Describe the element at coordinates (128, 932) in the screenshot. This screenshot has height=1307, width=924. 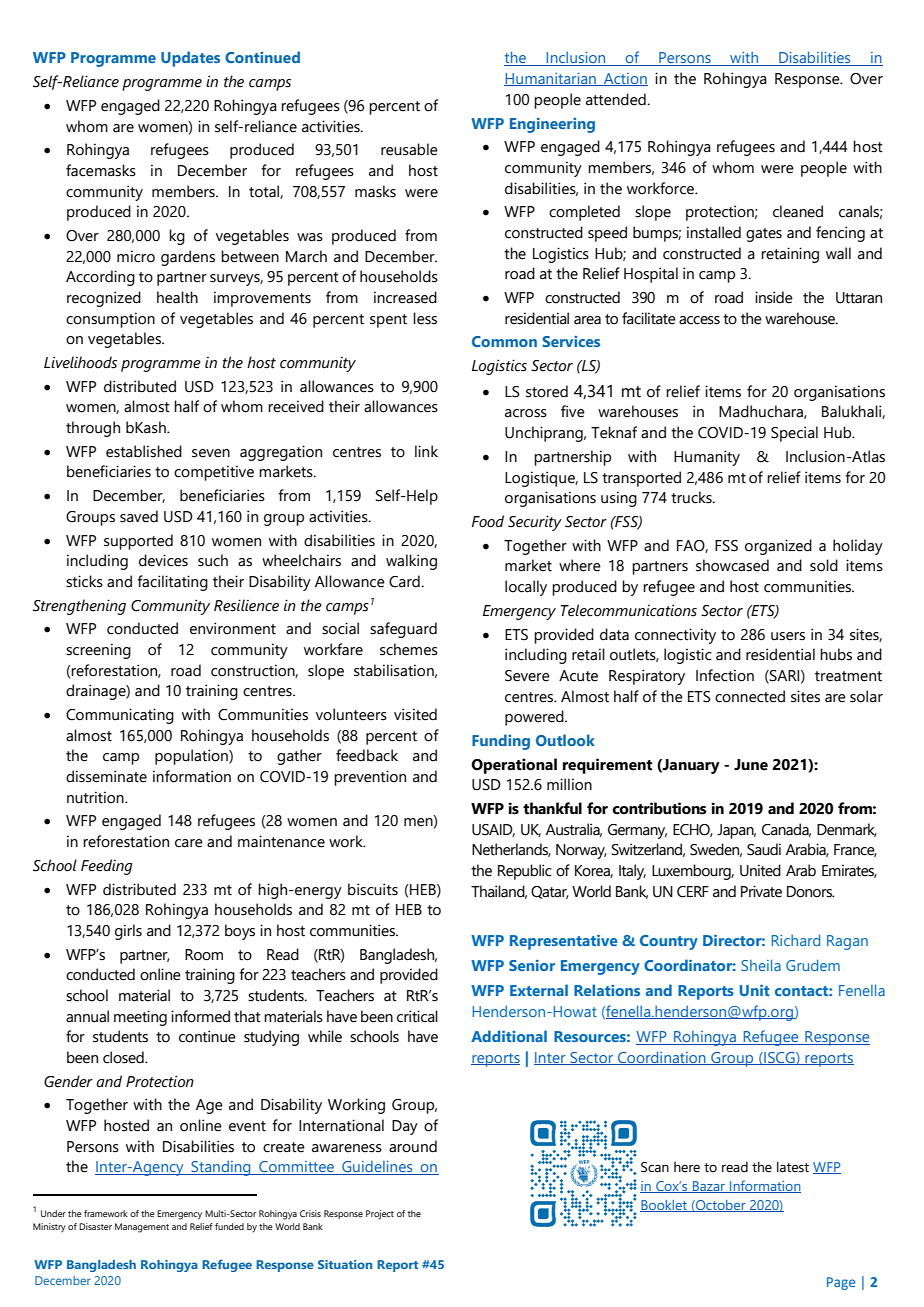
I see `girls` at that location.
